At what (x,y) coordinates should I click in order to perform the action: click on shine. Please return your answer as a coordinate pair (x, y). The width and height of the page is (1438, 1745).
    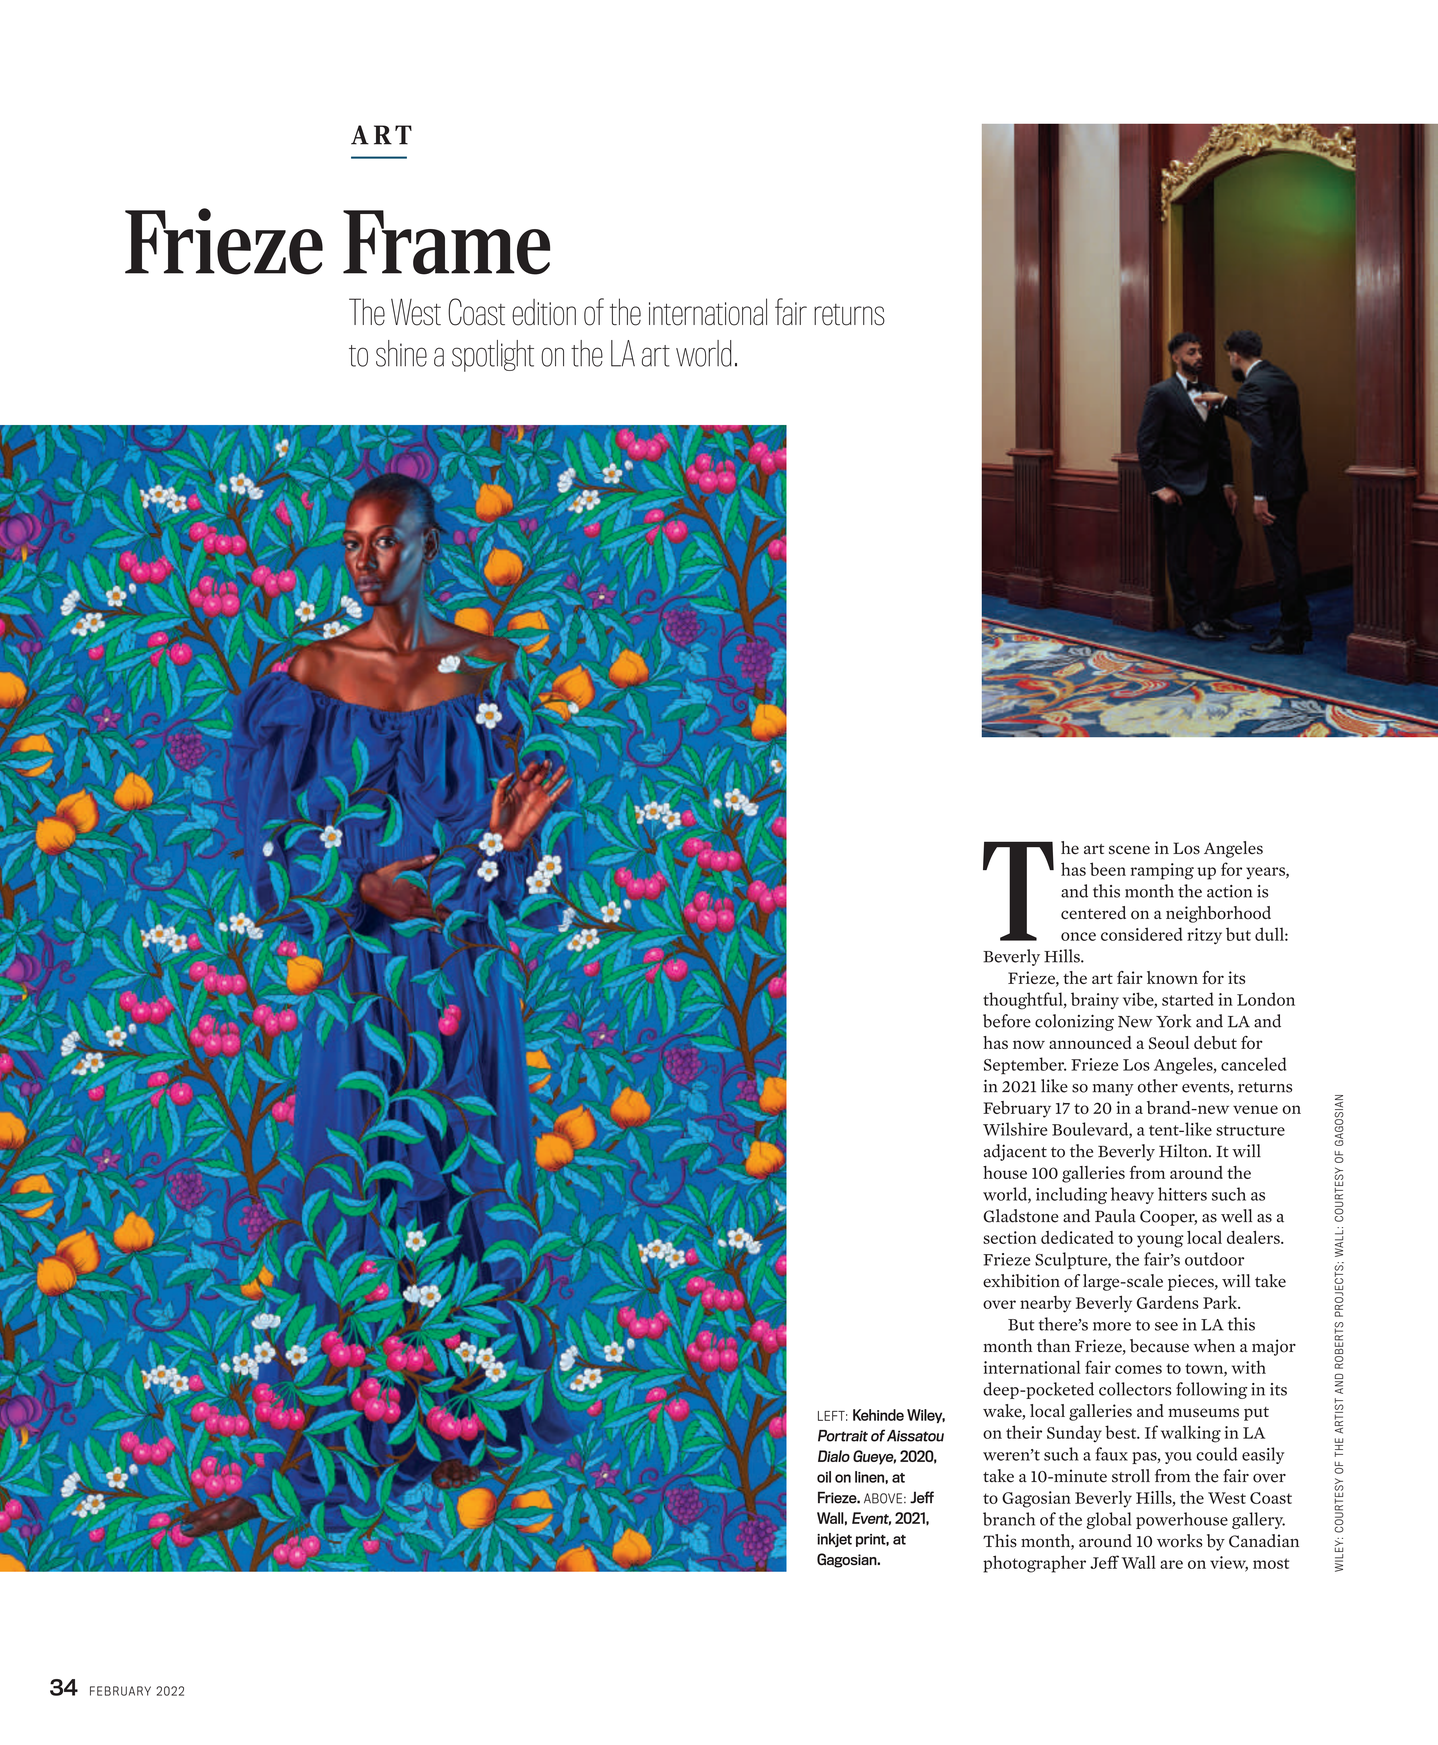
    Looking at the image, I should click on (401, 353).
